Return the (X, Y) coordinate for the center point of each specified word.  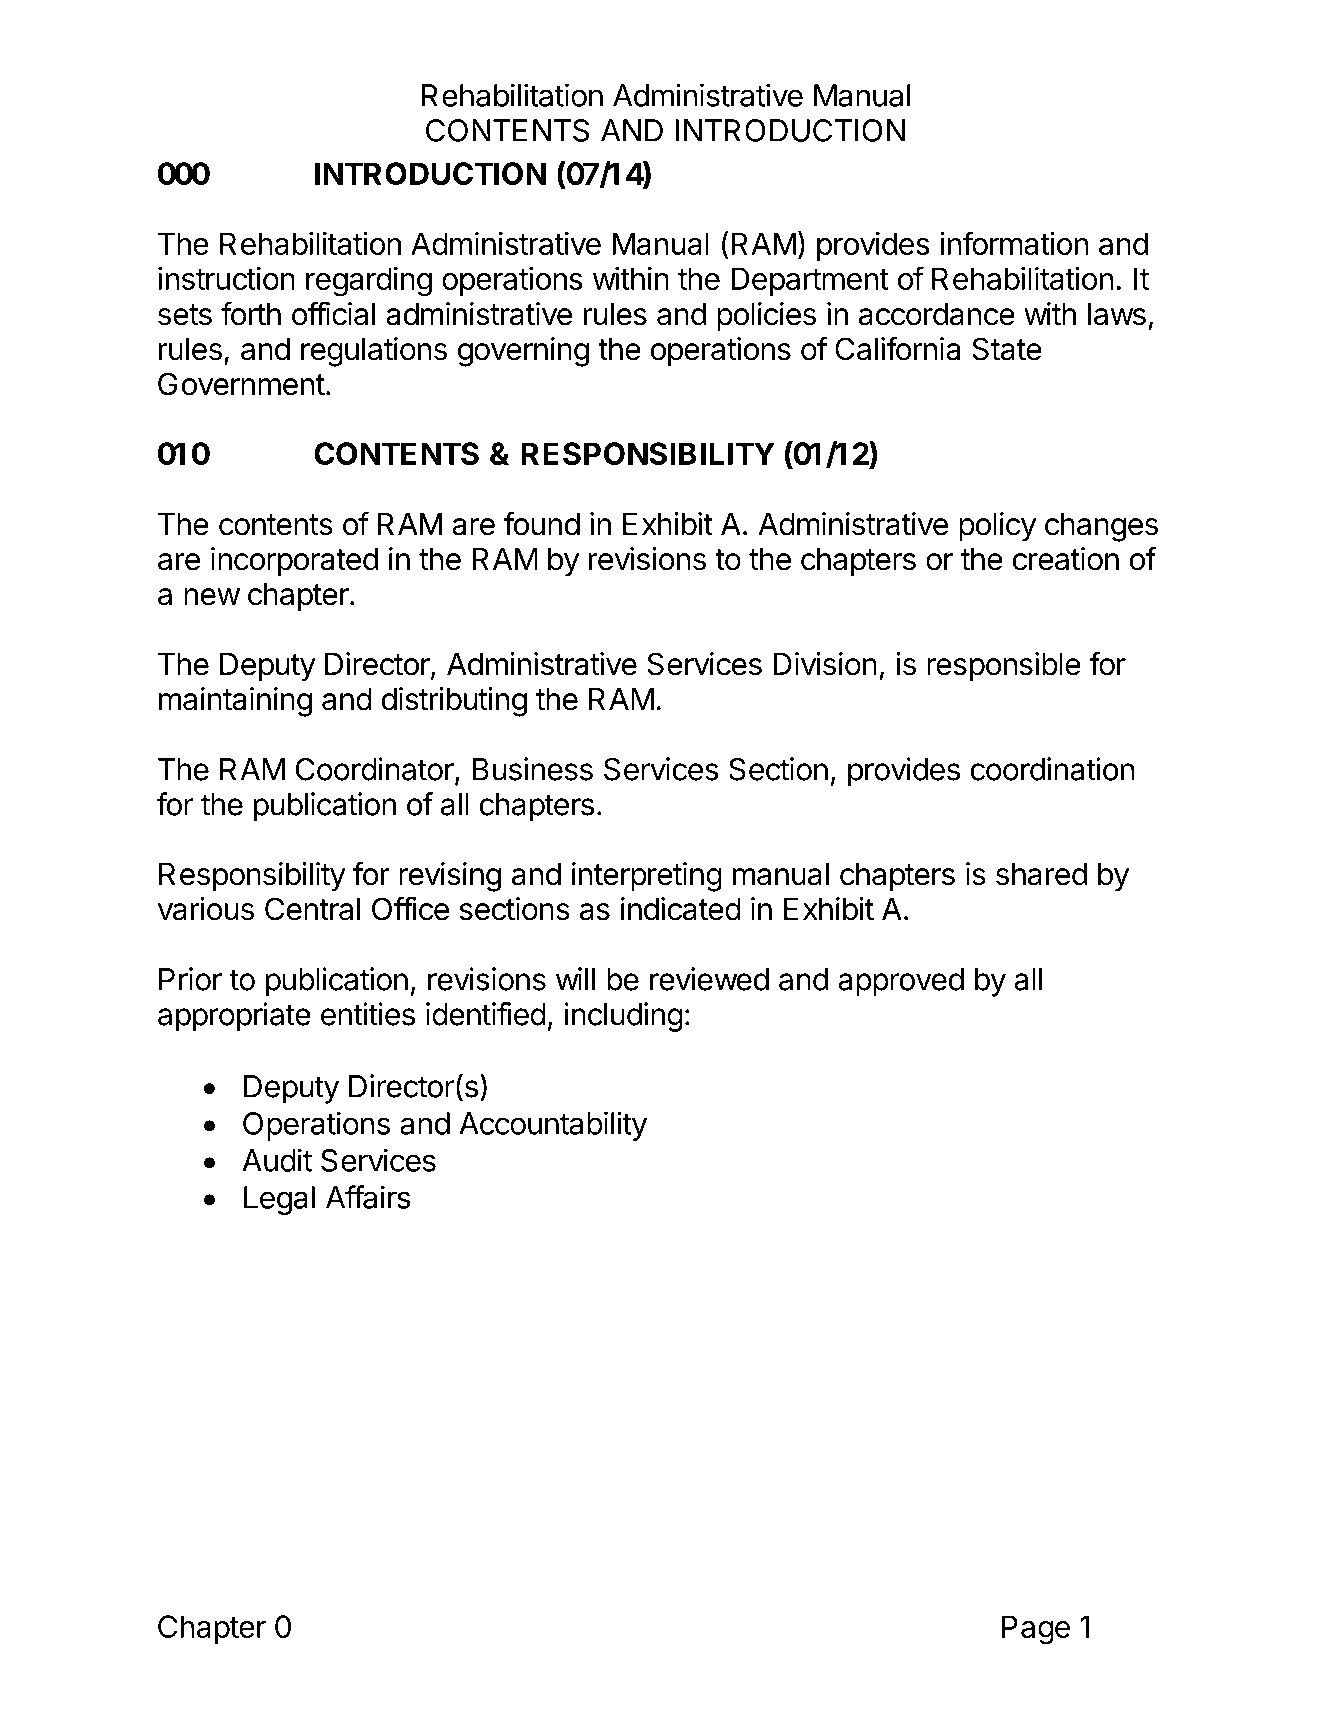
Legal (279, 1200)
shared (1041, 874)
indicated (681, 909)
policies (766, 317)
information (1014, 243)
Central (312, 909)
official (333, 313)
